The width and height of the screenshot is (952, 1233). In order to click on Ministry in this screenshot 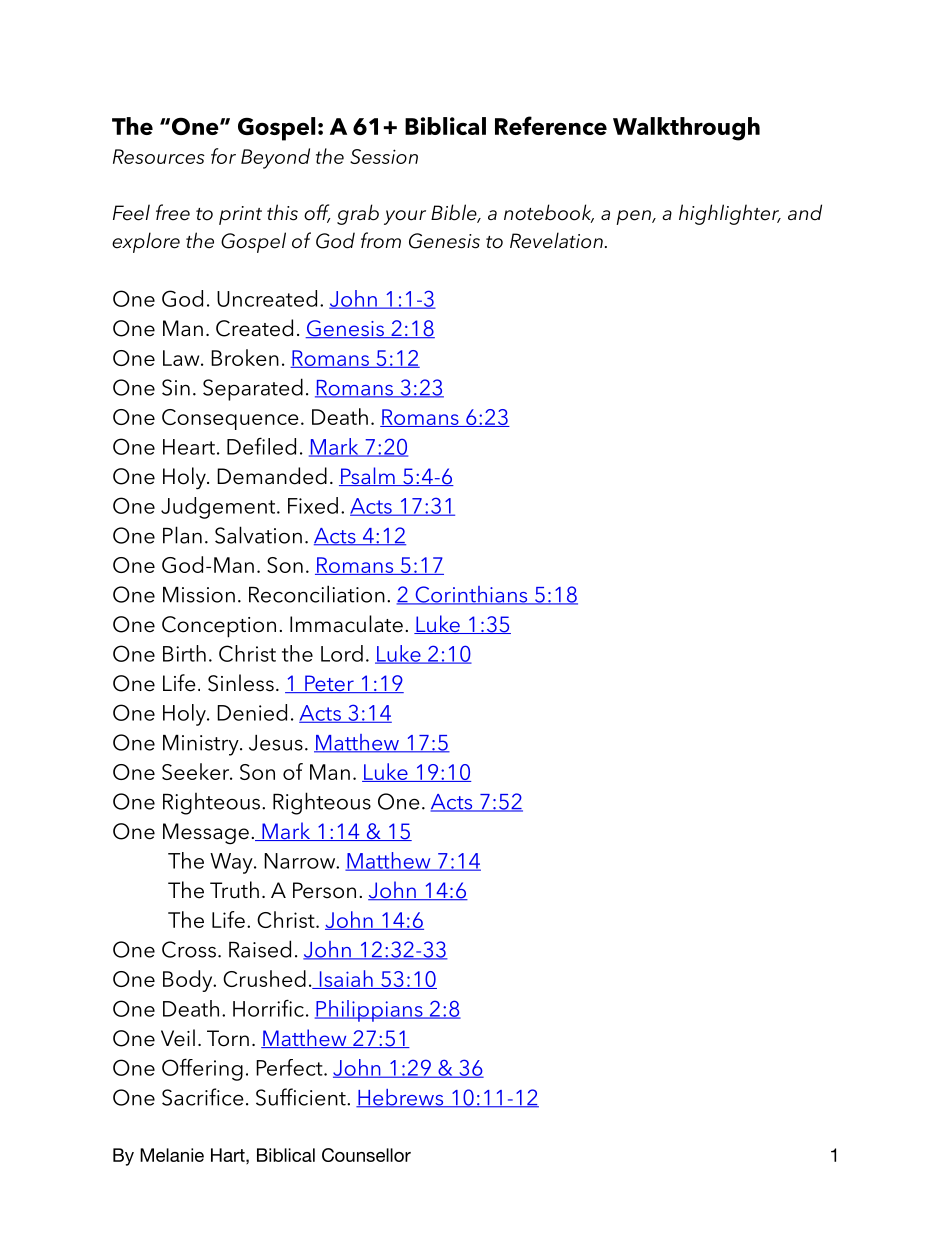, I will do `click(202, 745)`.
